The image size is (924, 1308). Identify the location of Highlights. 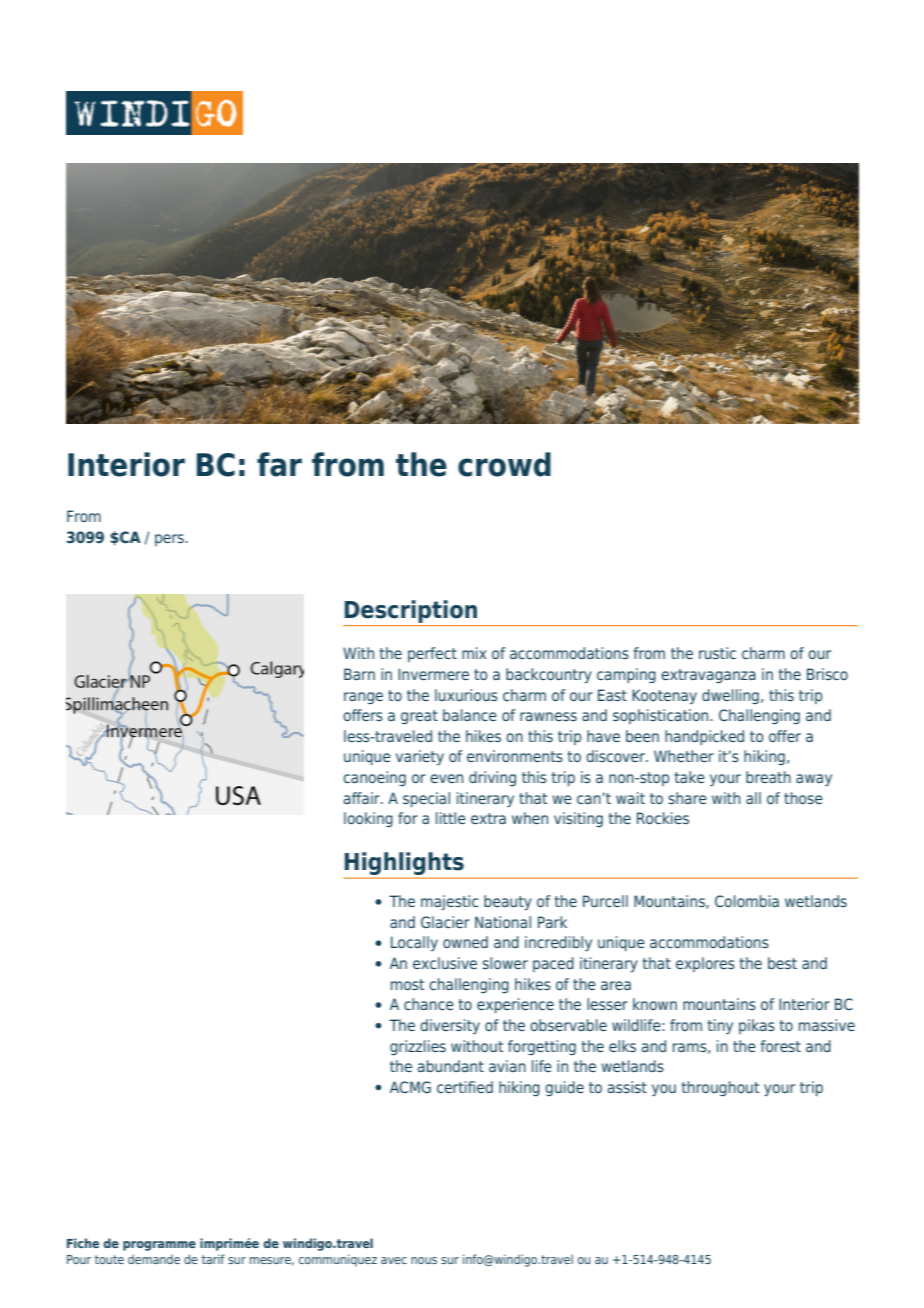
(405, 865).
